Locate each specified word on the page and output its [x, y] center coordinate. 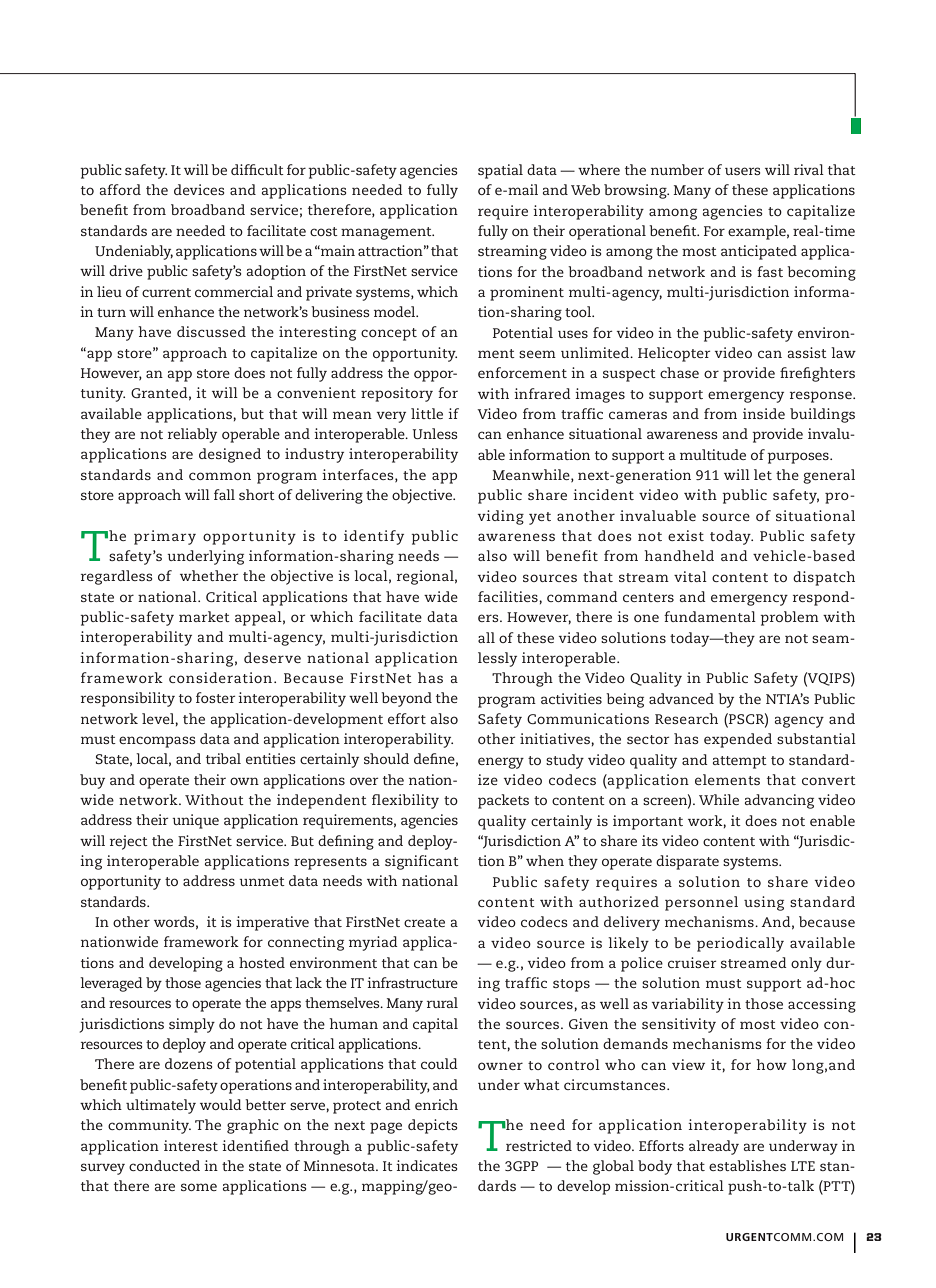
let [763, 474]
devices [199, 189]
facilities [509, 596]
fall [224, 494]
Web [585, 189]
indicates [426, 1165]
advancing [779, 801]
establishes [747, 1165]
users [742, 171]
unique [195, 821]
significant [422, 862]
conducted [164, 1165]
